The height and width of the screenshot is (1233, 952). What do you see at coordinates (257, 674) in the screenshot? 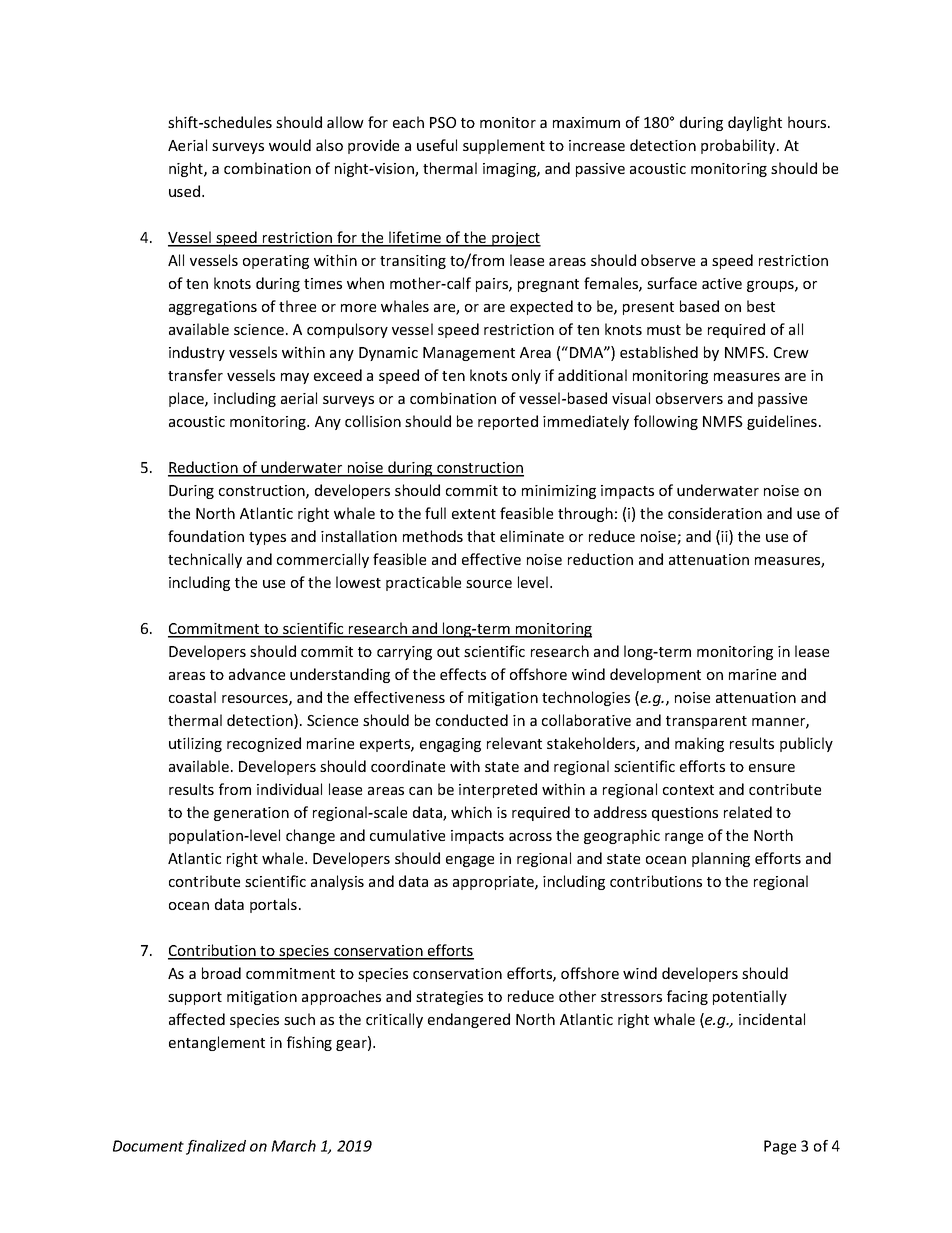
I see `advance` at bounding box center [257, 674].
